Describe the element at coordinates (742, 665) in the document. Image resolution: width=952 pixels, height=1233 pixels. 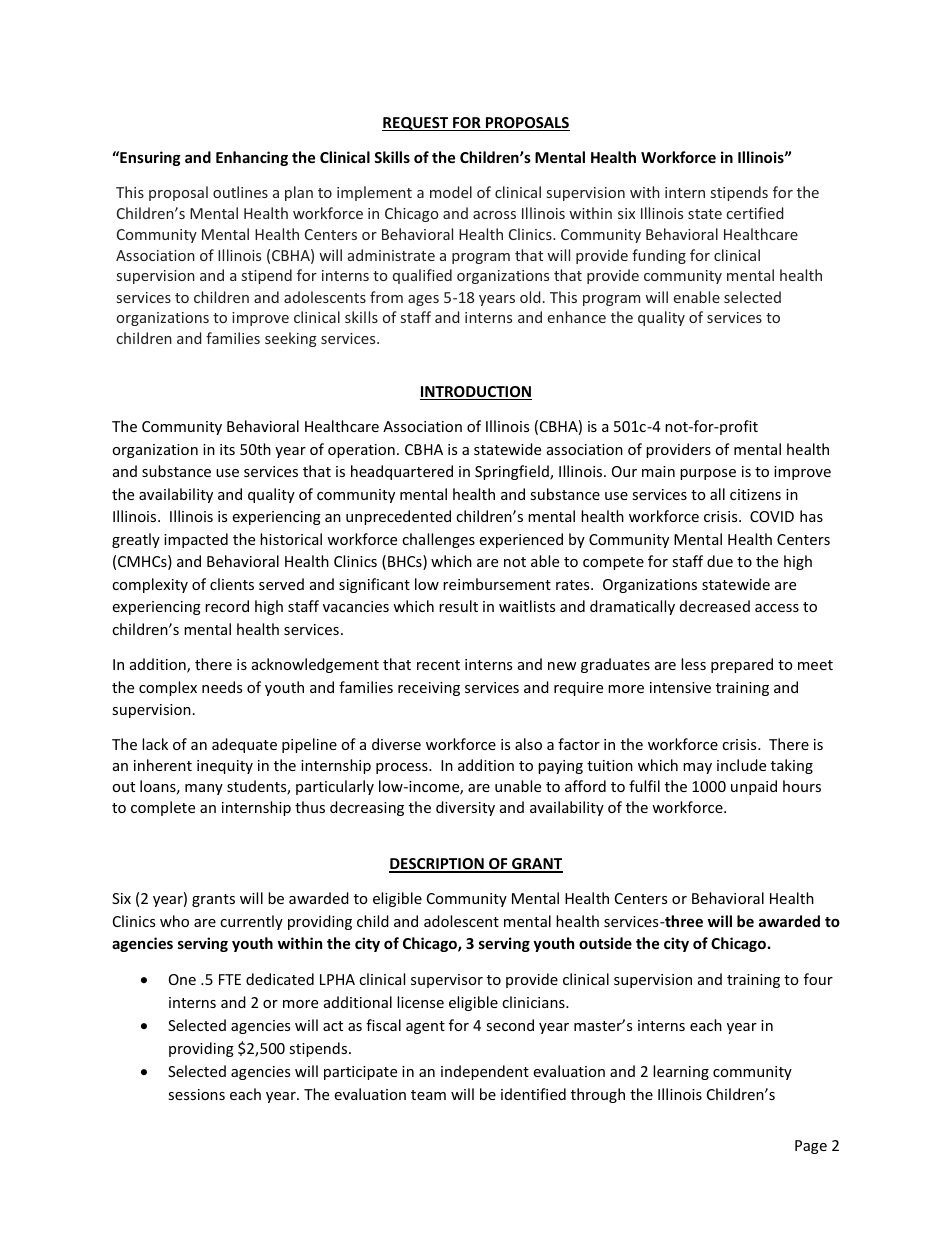
I see `prepared` at that location.
